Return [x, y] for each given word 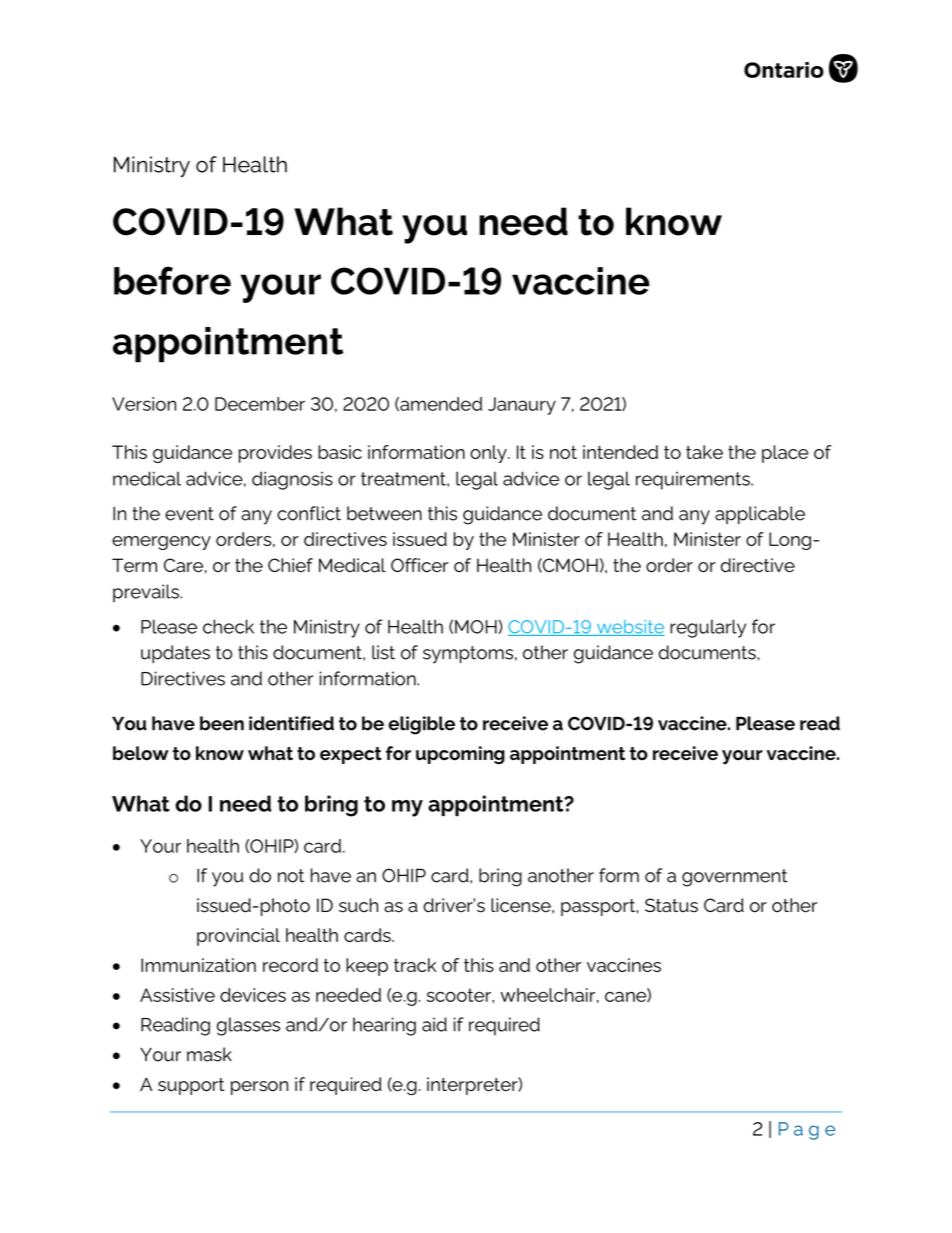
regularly [708, 628]
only [489, 454]
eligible [421, 725]
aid [434, 1024]
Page [807, 1131]
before [172, 280]
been [222, 723]
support [191, 1086]
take [704, 452]
